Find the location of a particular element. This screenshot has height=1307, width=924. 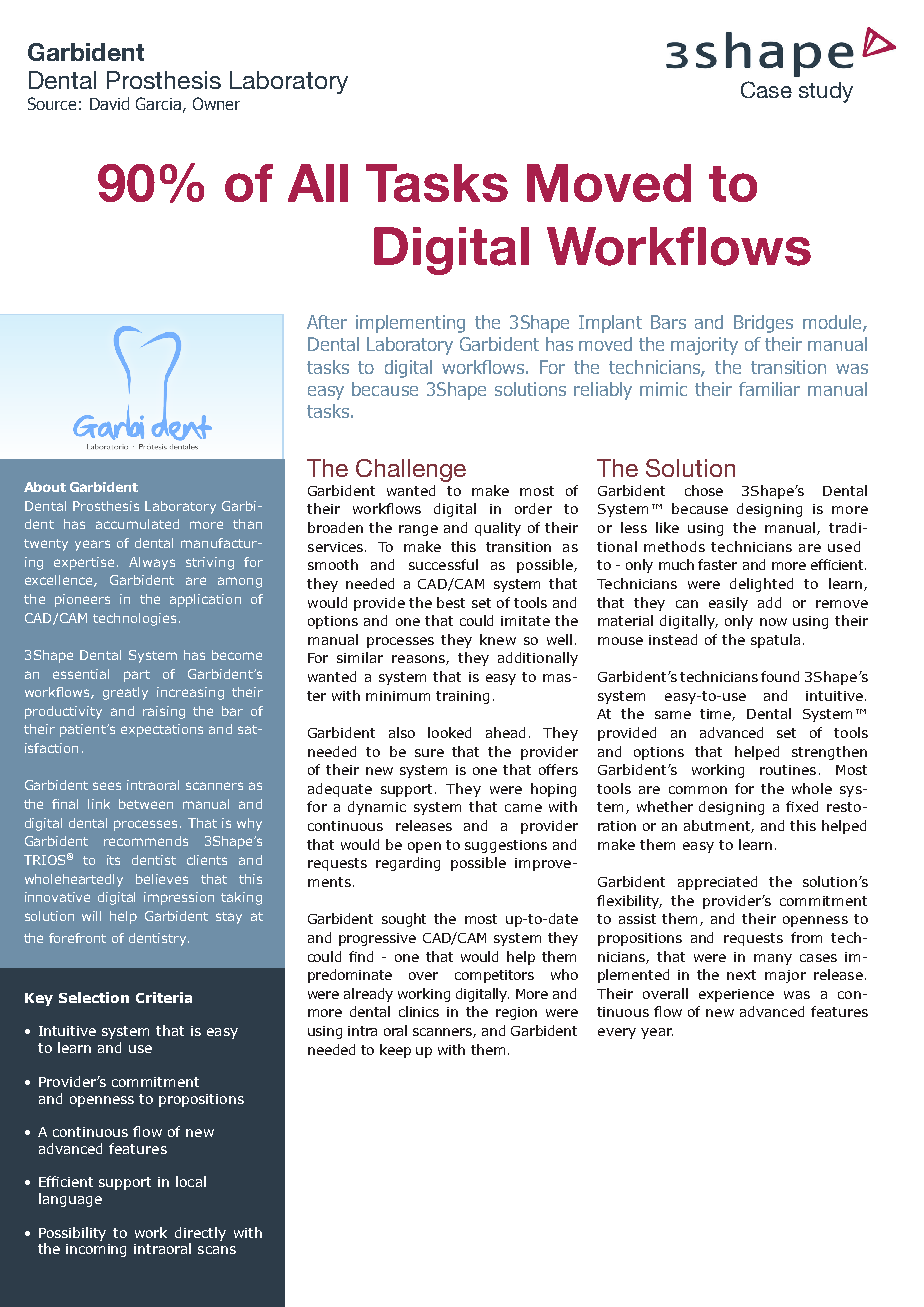

scans is located at coordinates (217, 1250).
